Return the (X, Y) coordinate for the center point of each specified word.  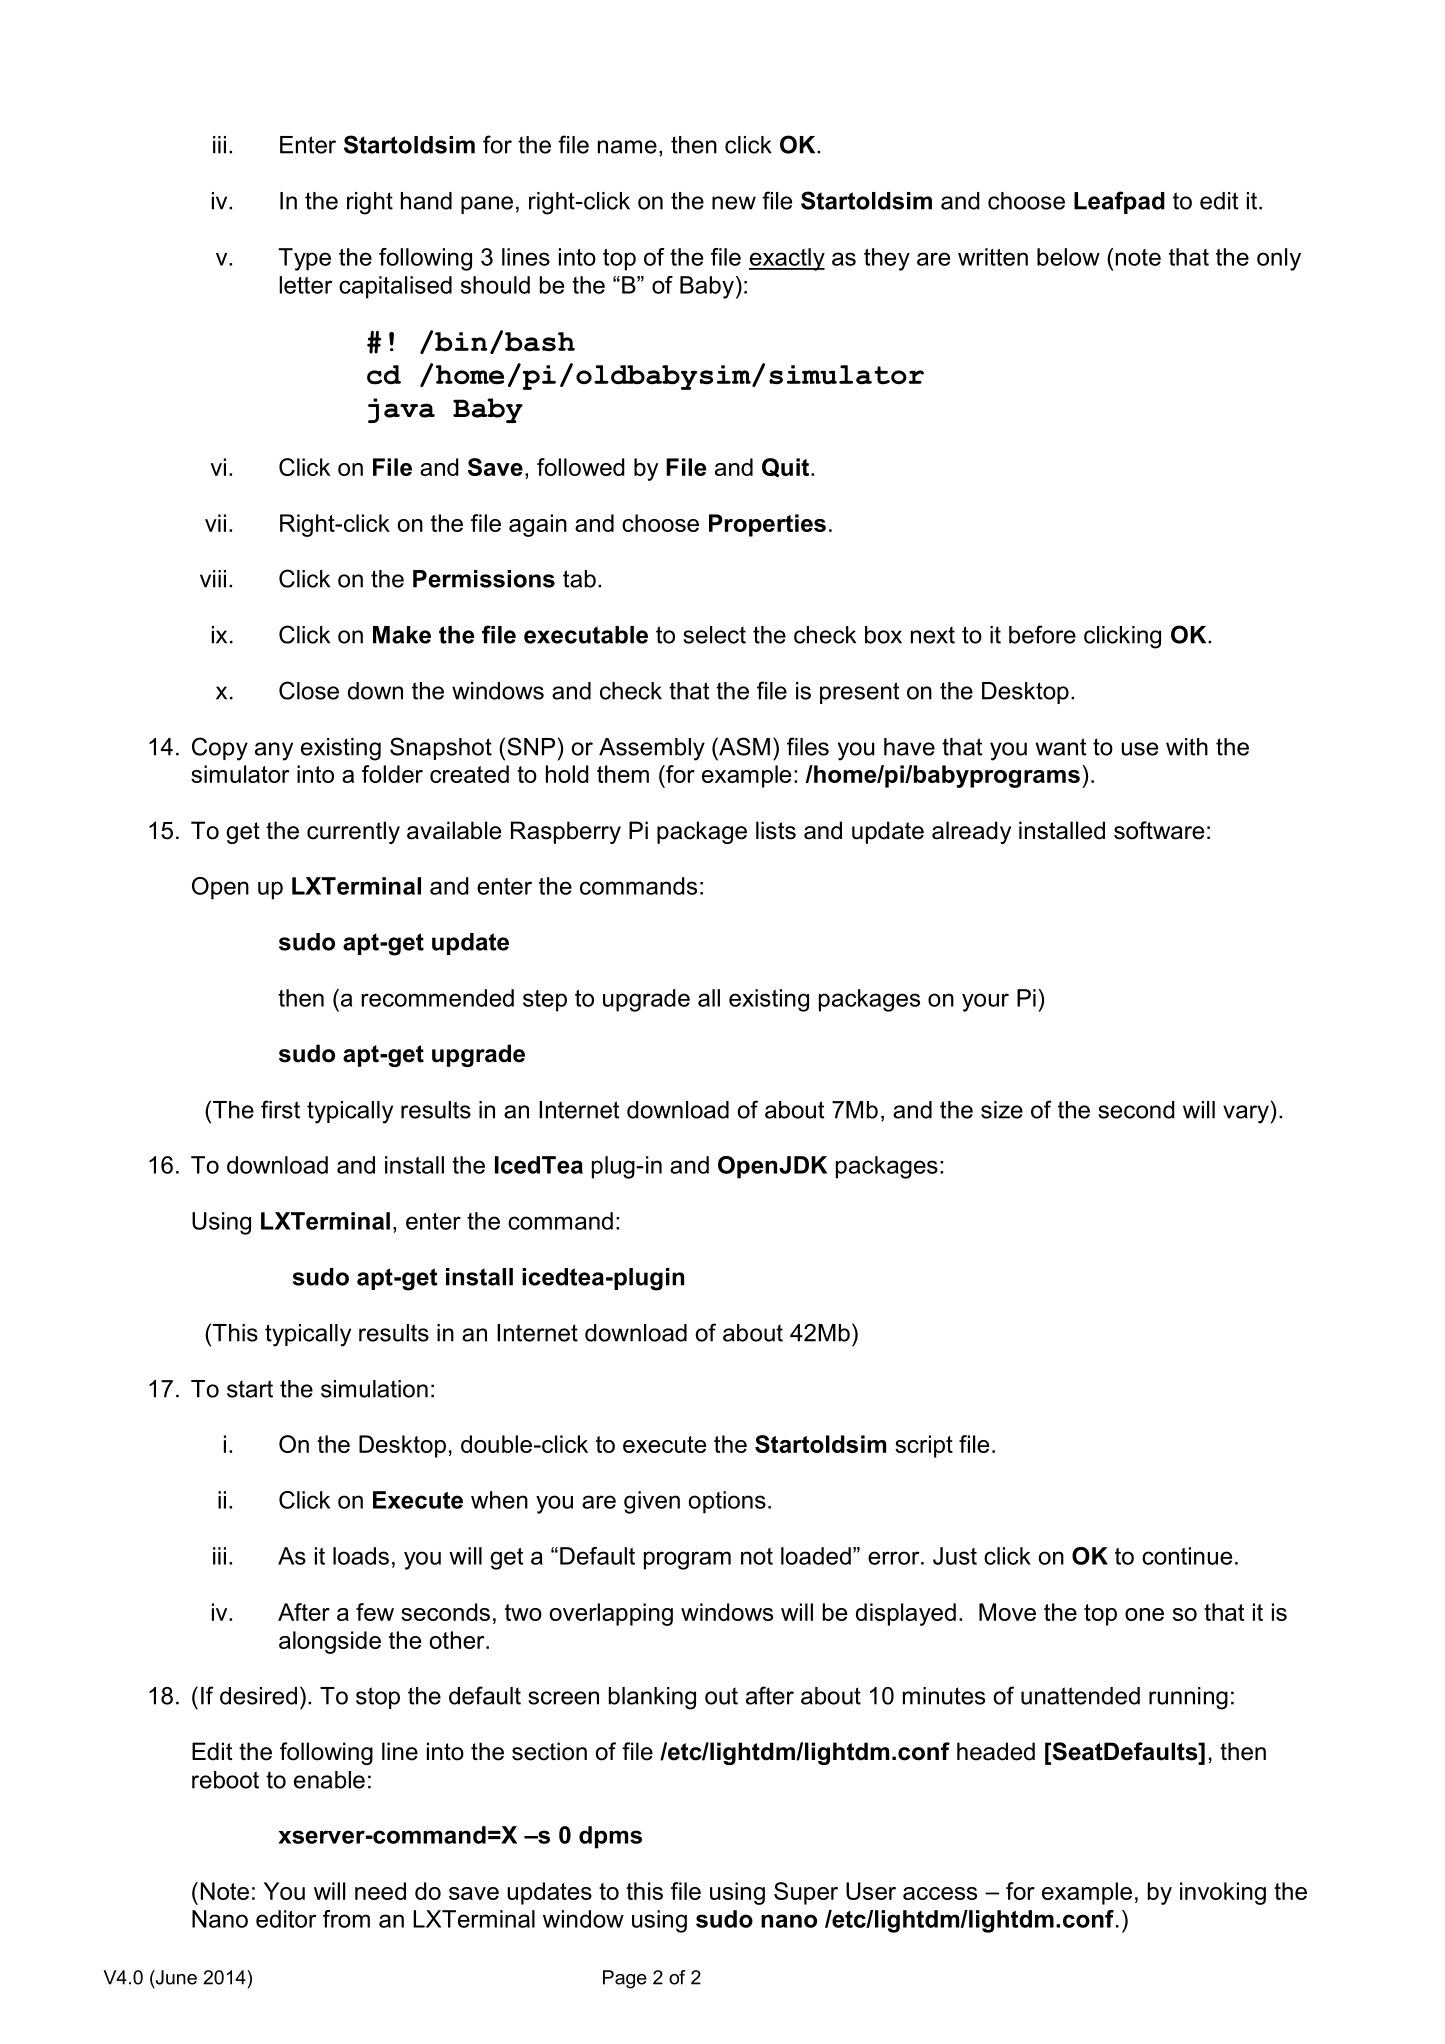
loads (361, 1556)
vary (1246, 1114)
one (1144, 1614)
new (734, 203)
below (1068, 257)
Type (305, 259)
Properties (767, 525)
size (1002, 1110)
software (1159, 830)
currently (353, 832)
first (280, 1109)
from (346, 1919)
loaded (816, 1556)
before (1042, 634)
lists (776, 830)
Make (402, 635)
